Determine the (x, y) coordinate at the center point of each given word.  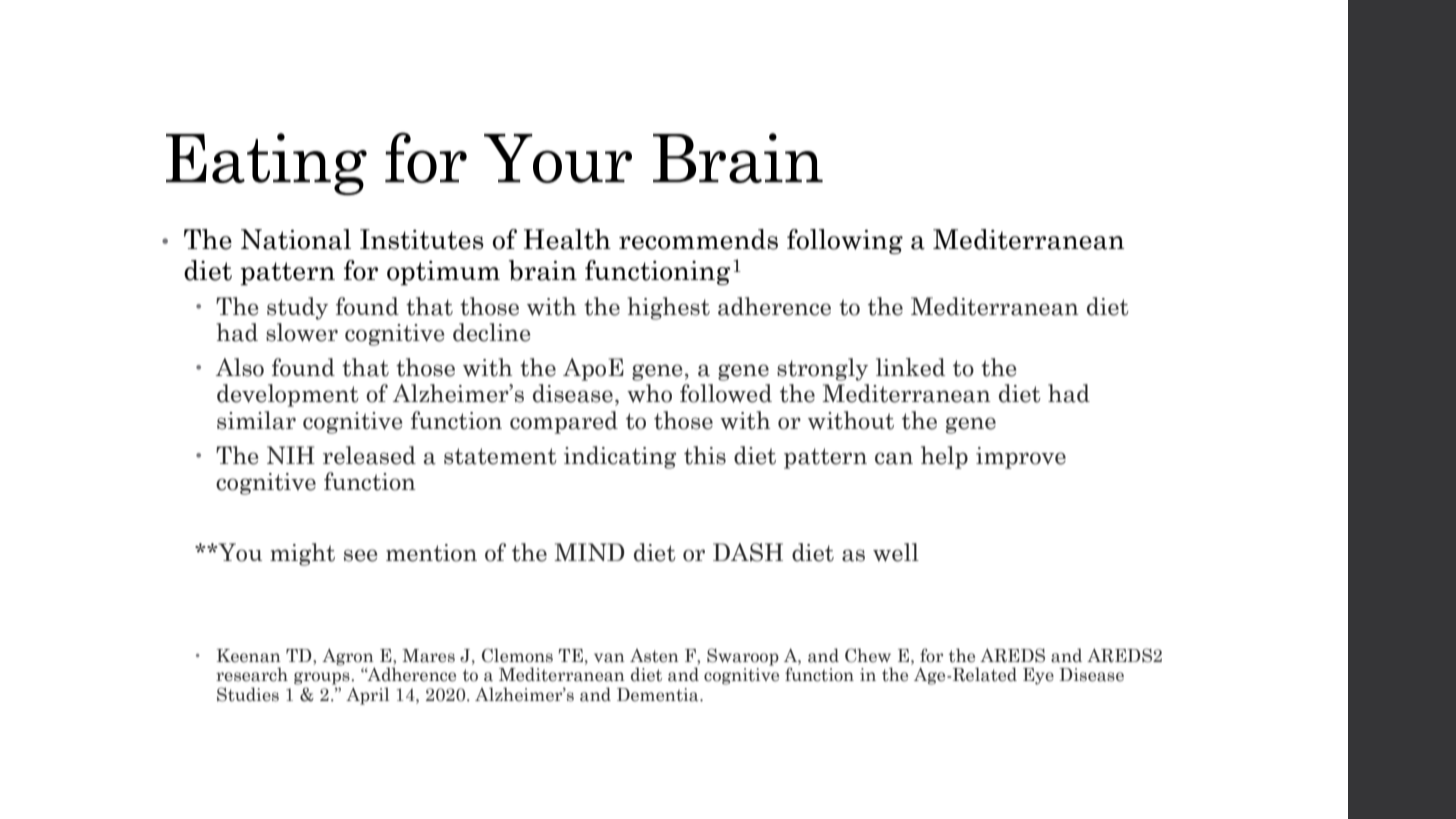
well (896, 552)
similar (256, 420)
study (297, 308)
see (360, 555)
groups (323, 678)
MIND (589, 552)
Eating (266, 164)
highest (668, 308)
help (944, 457)
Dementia (659, 695)
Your (558, 158)
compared (564, 422)
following (845, 241)
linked (910, 367)
